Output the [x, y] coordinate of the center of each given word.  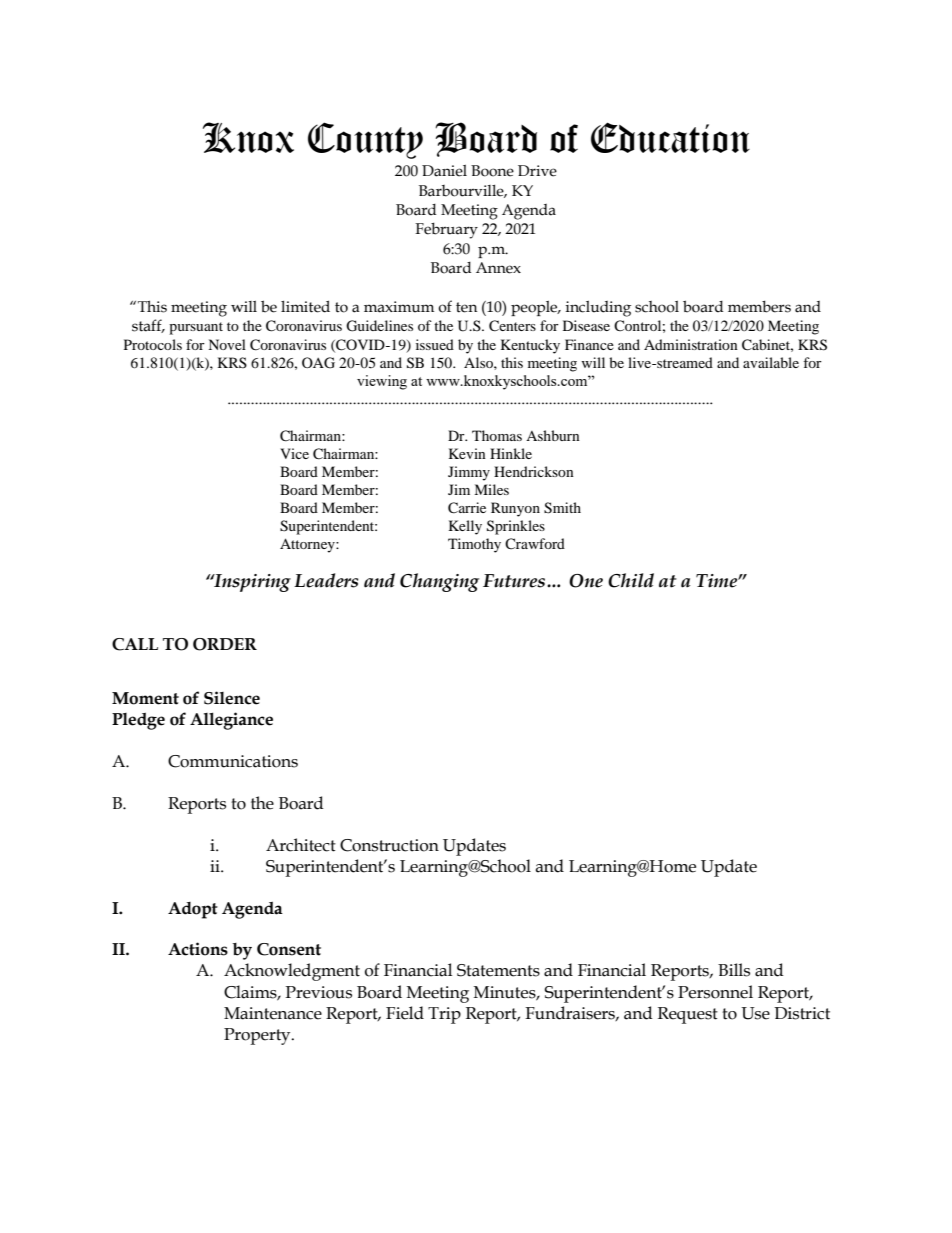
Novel [227, 344]
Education [670, 137]
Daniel [444, 171]
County [365, 140]
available [771, 362]
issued [435, 344]
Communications [233, 761]
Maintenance [273, 1013]
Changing [439, 582]
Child [631, 580]
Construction [389, 845]
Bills [734, 970]
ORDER [225, 644]
